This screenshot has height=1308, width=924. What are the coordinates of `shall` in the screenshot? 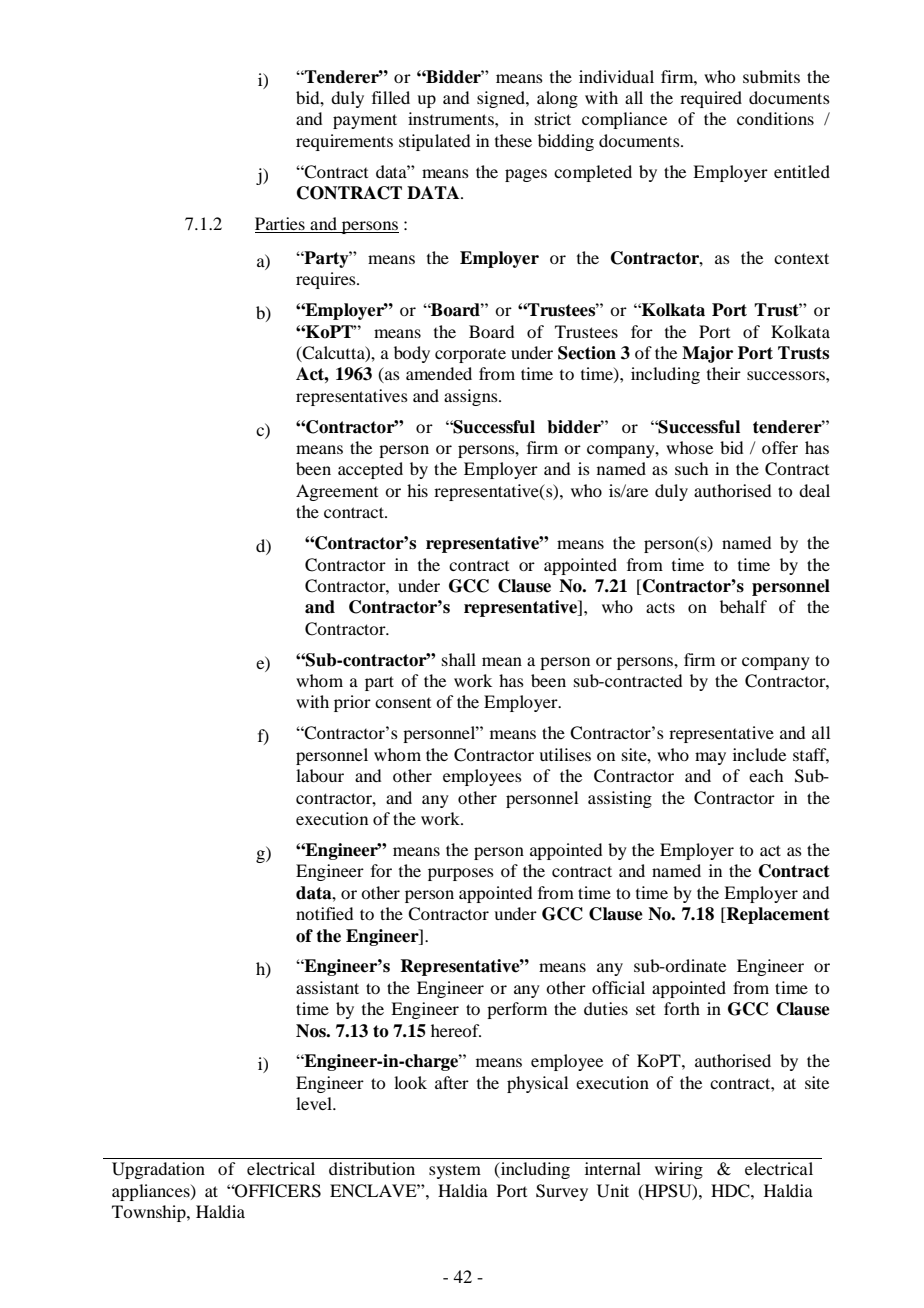 It's located at (459, 659).
